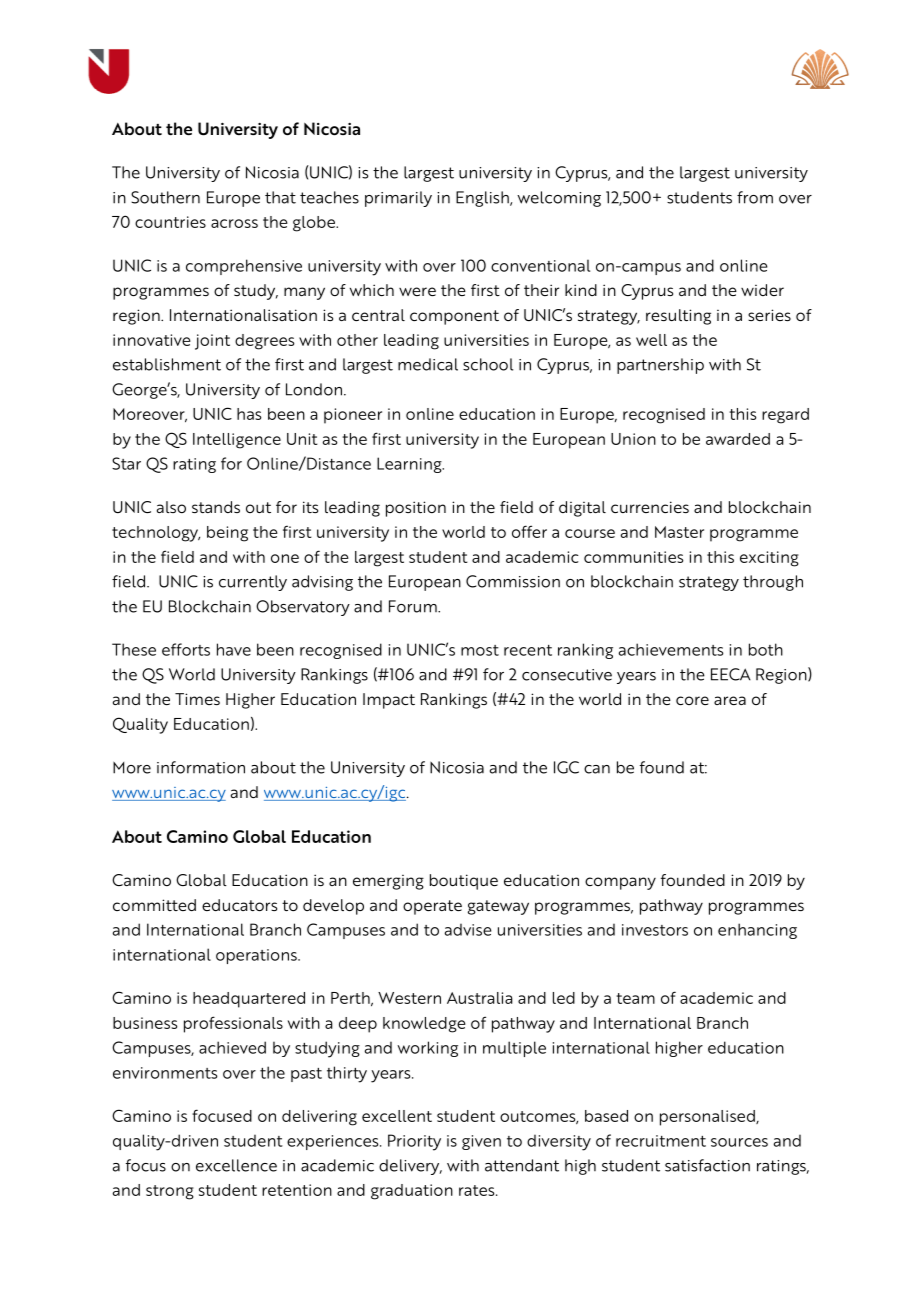 The width and height of the screenshot is (924, 1308). Describe the element at coordinates (236, 1165) in the screenshot. I see `excellence` at that location.
